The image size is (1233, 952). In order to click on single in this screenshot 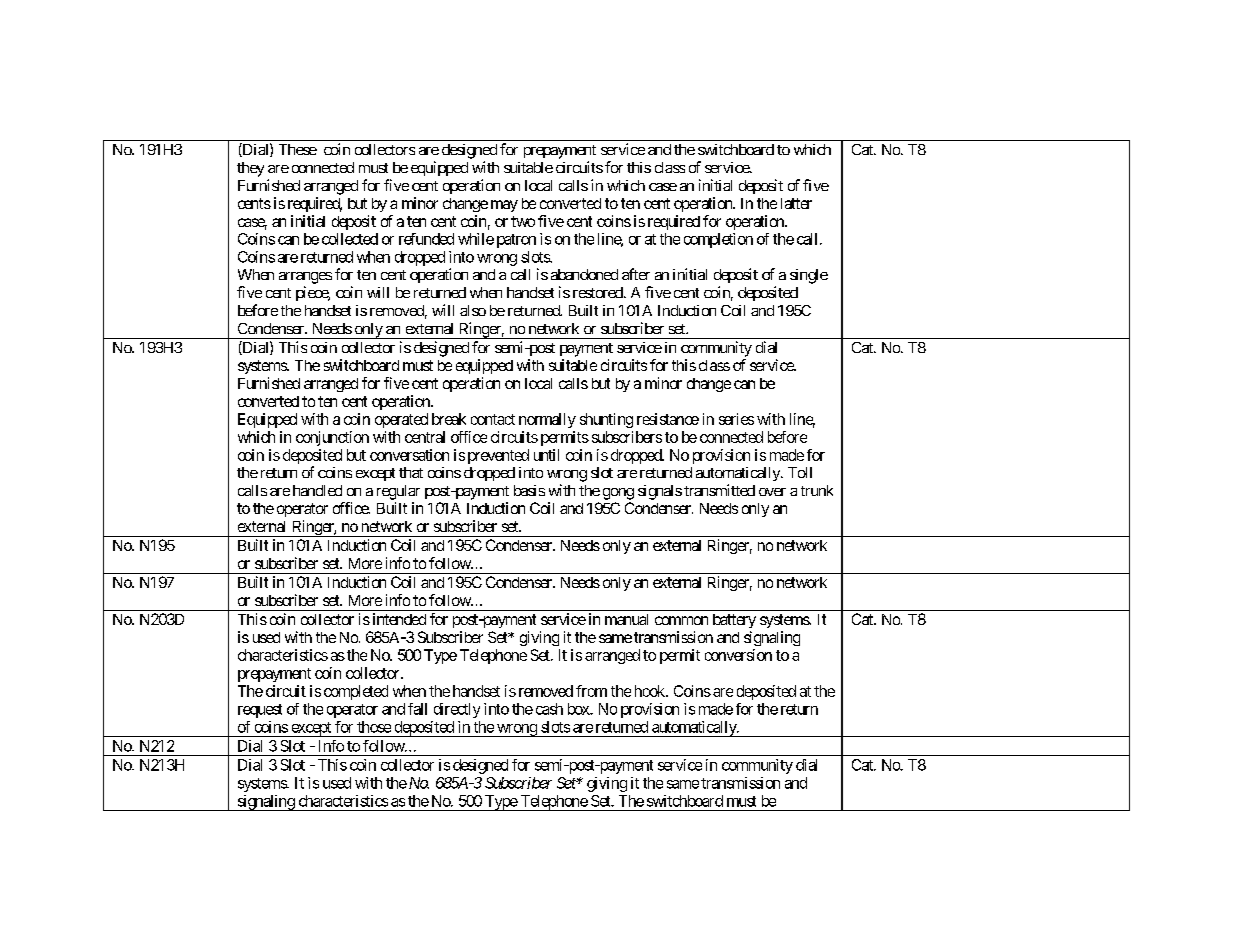, I will do `click(809, 276)`.
